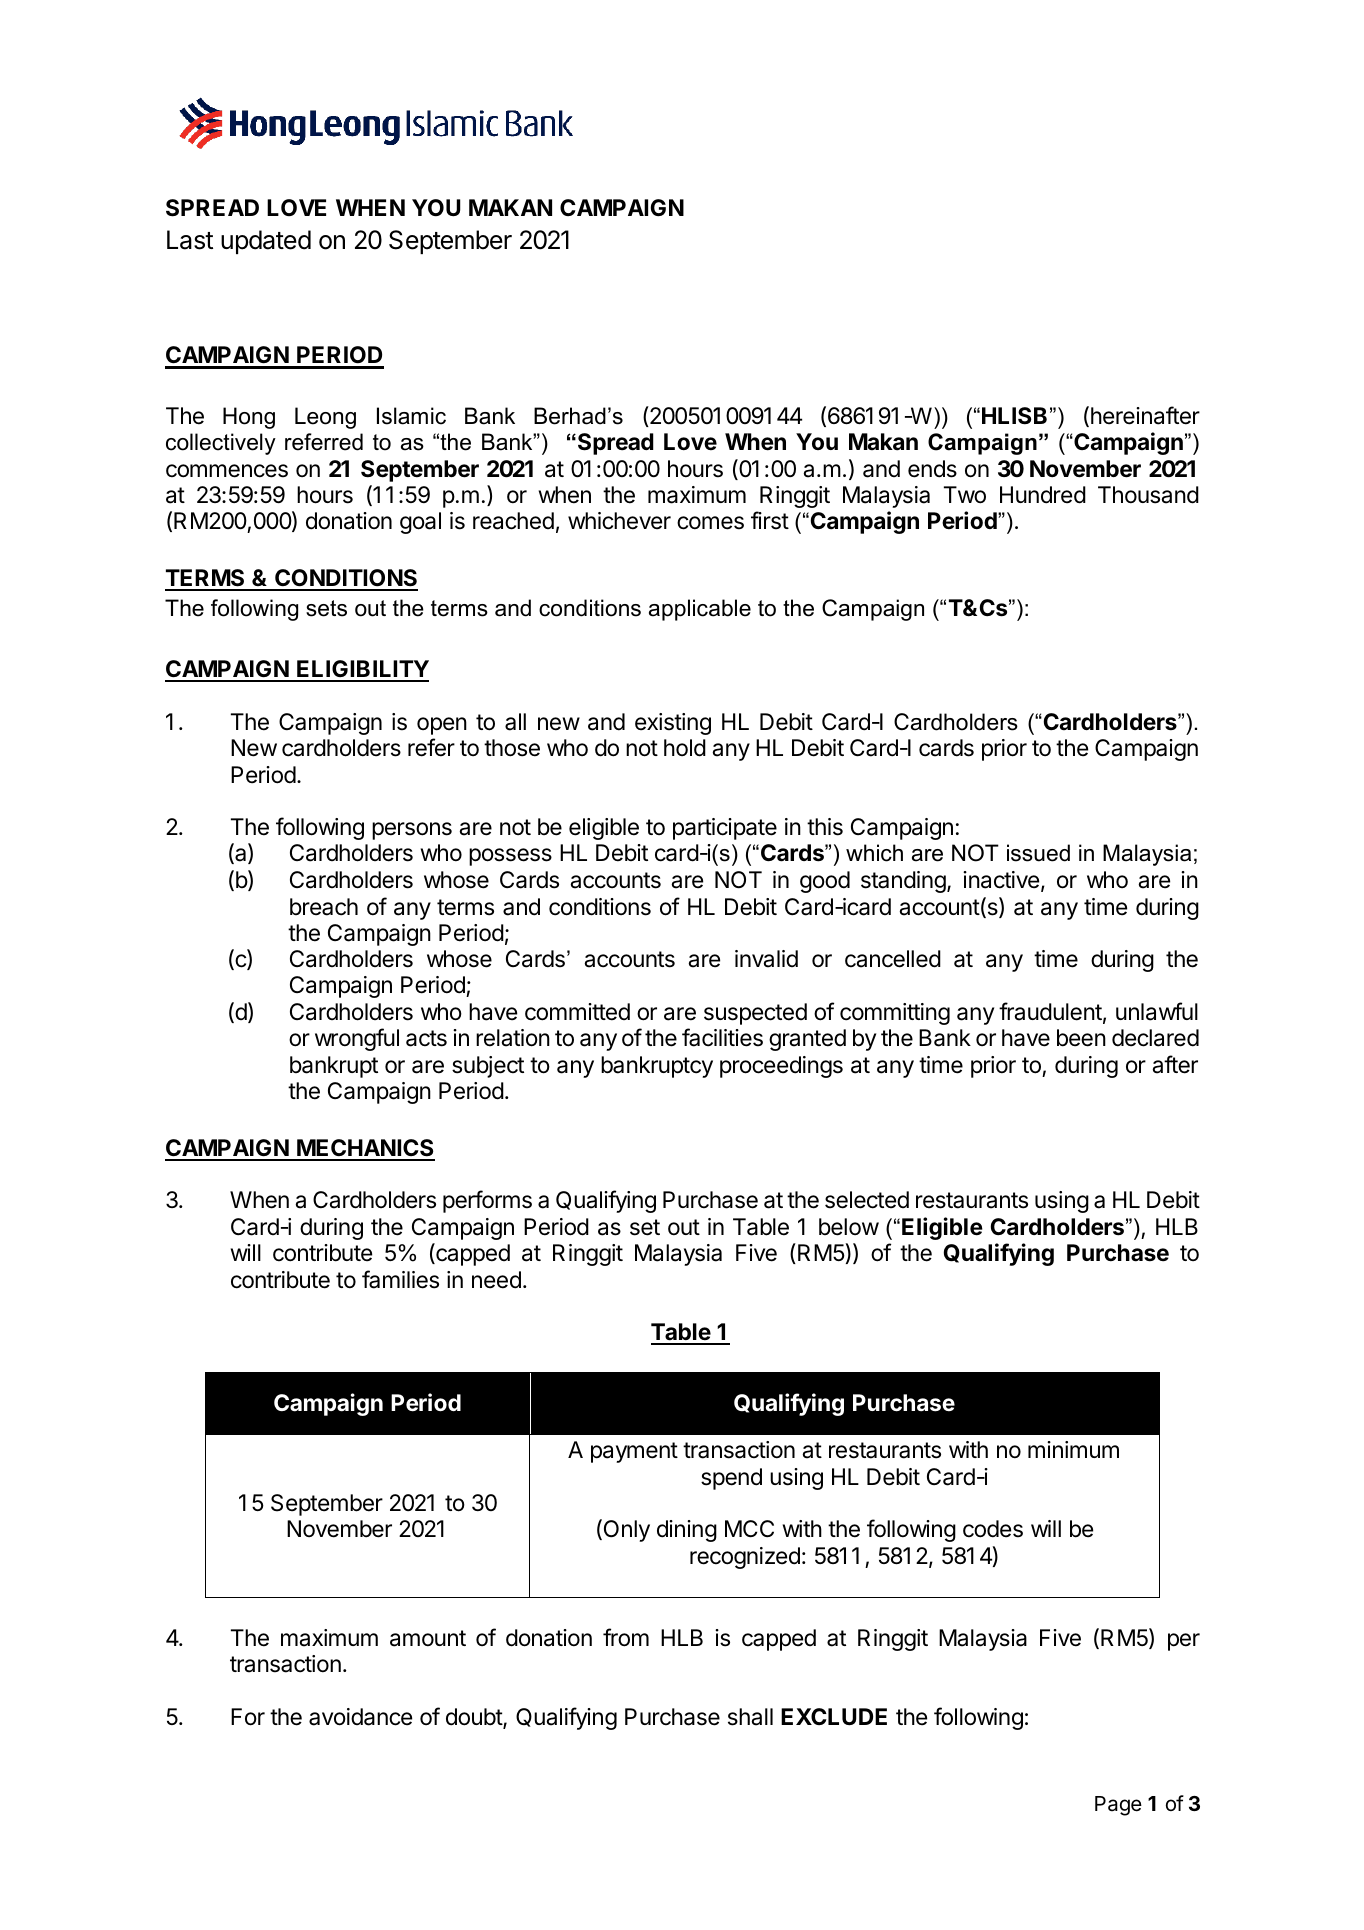 This image has height=1930, width=1364. Describe the element at coordinates (1081, 1038) in the image. I see `been` at that location.
